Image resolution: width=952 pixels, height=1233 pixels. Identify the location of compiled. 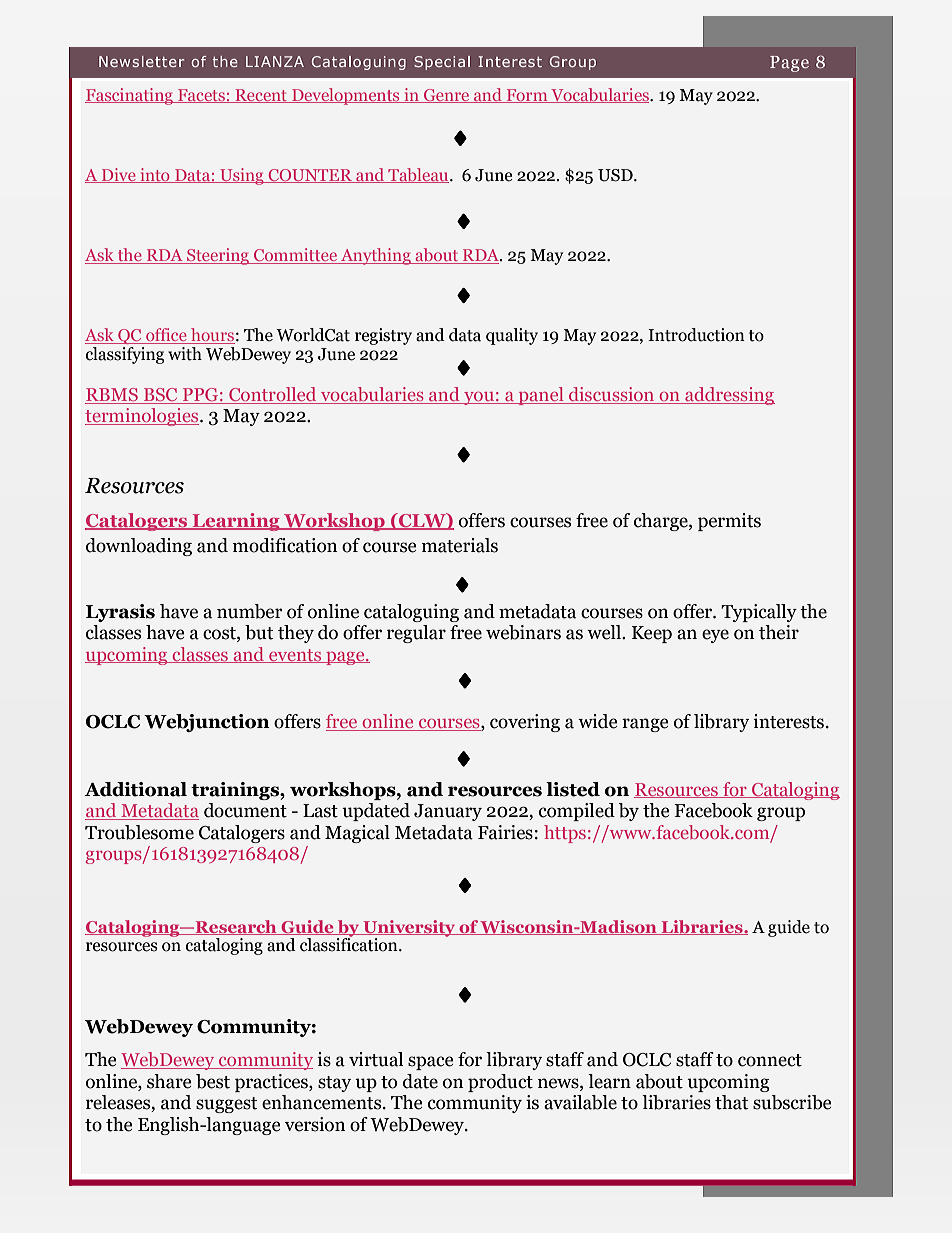
(577, 812).
